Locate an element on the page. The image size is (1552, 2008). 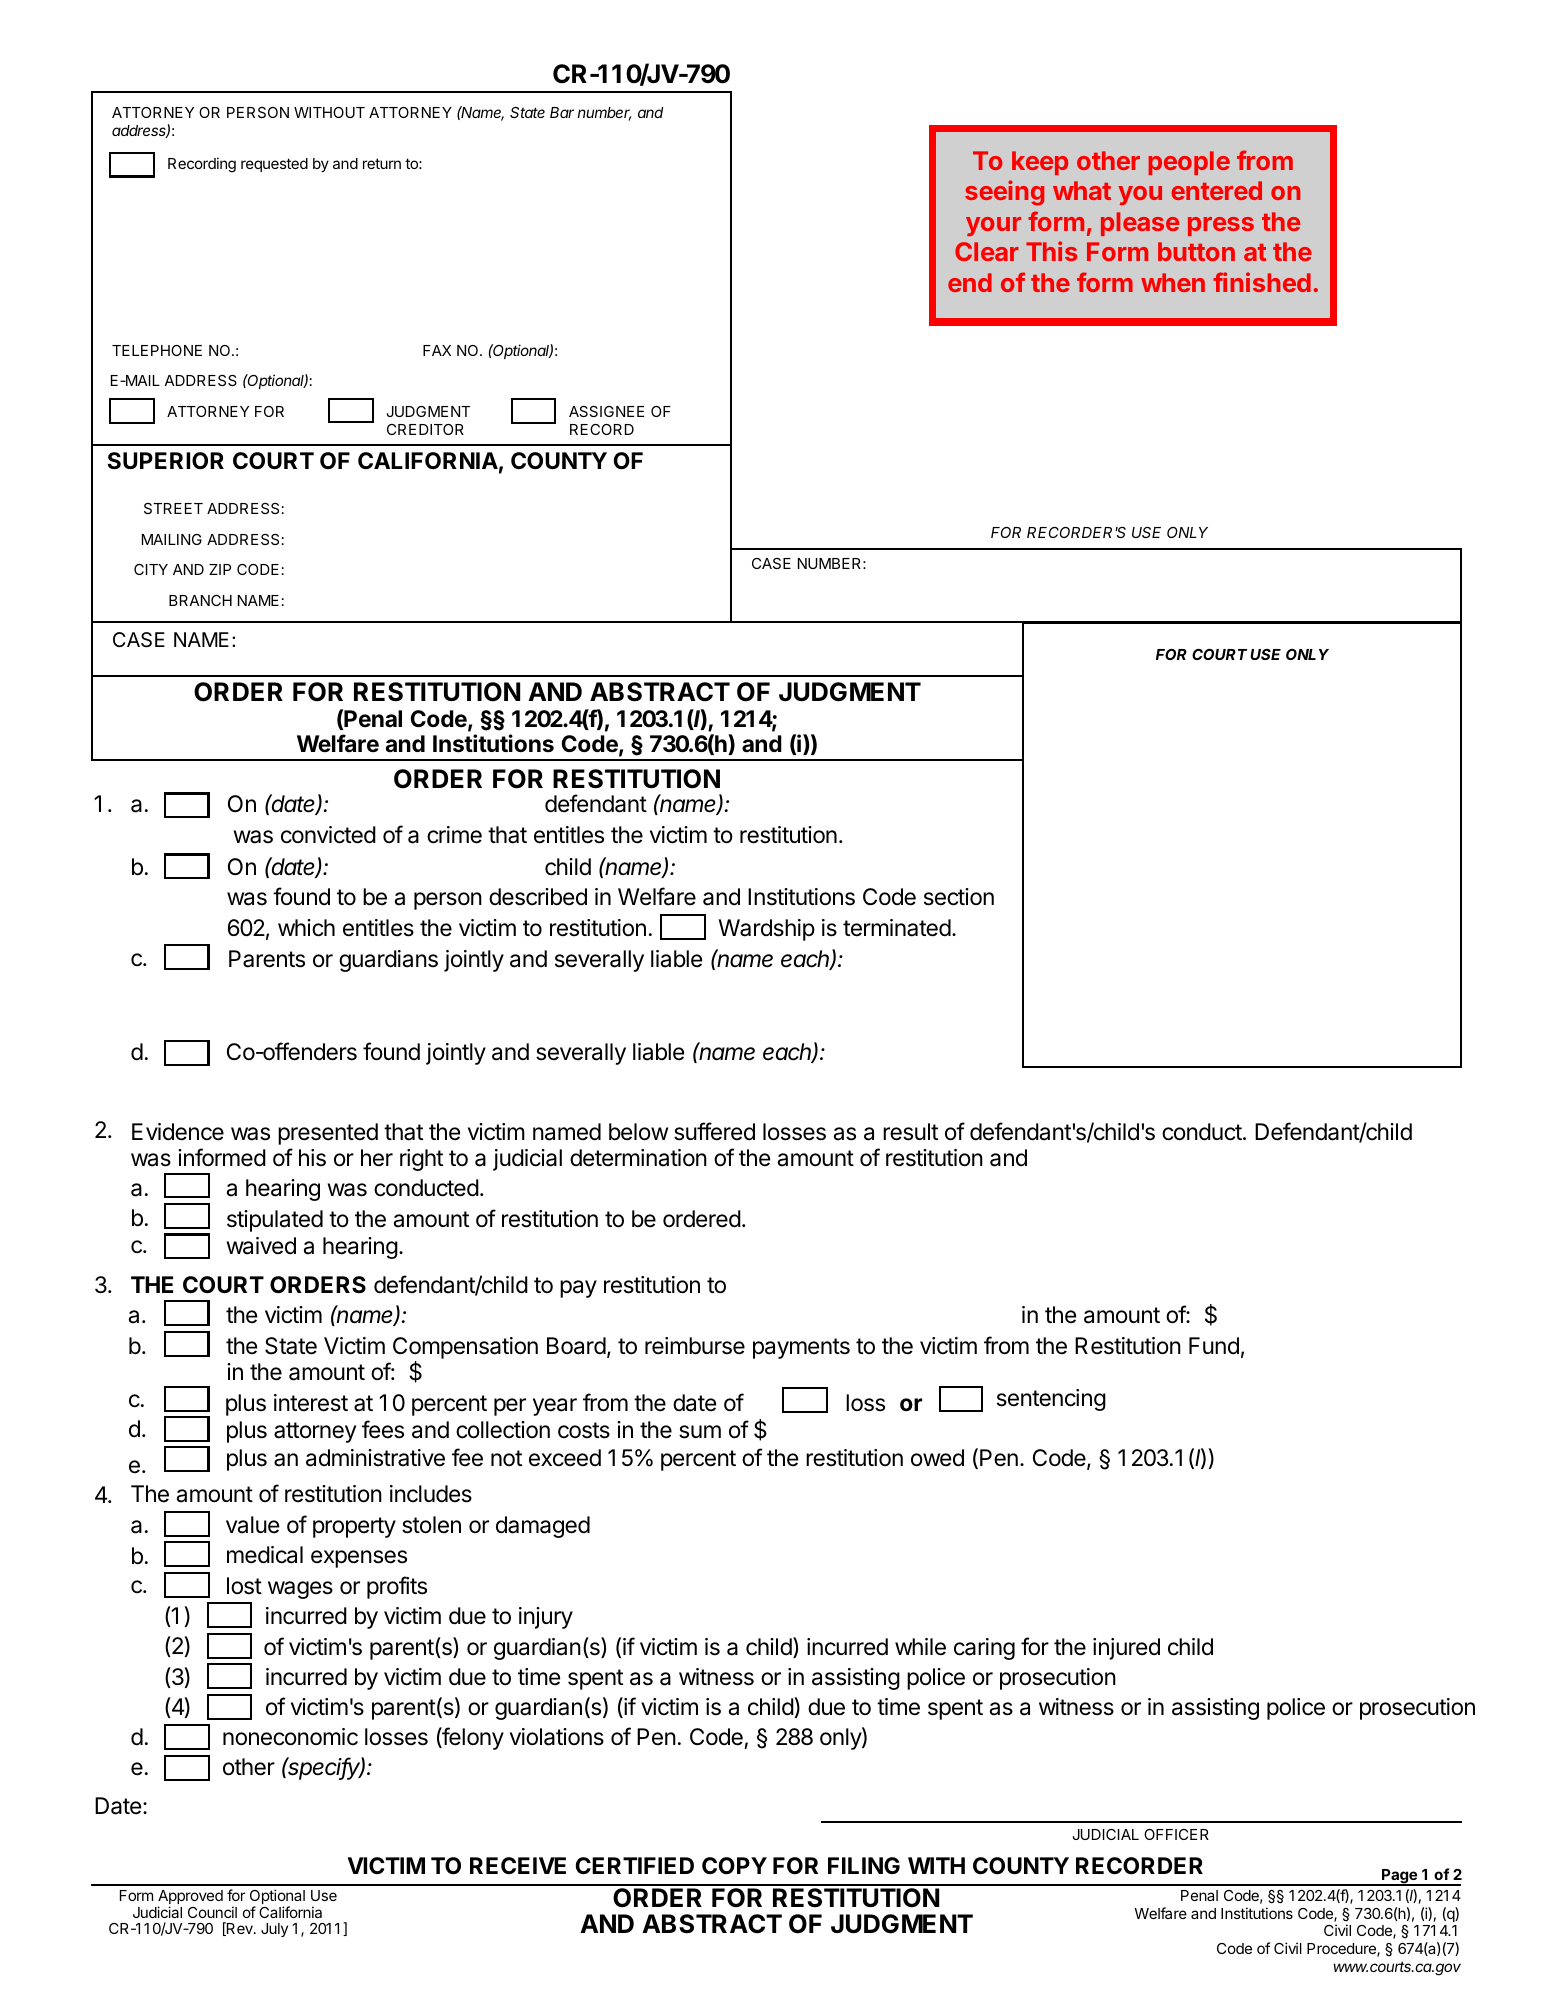
requested is located at coordinates (274, 165).
